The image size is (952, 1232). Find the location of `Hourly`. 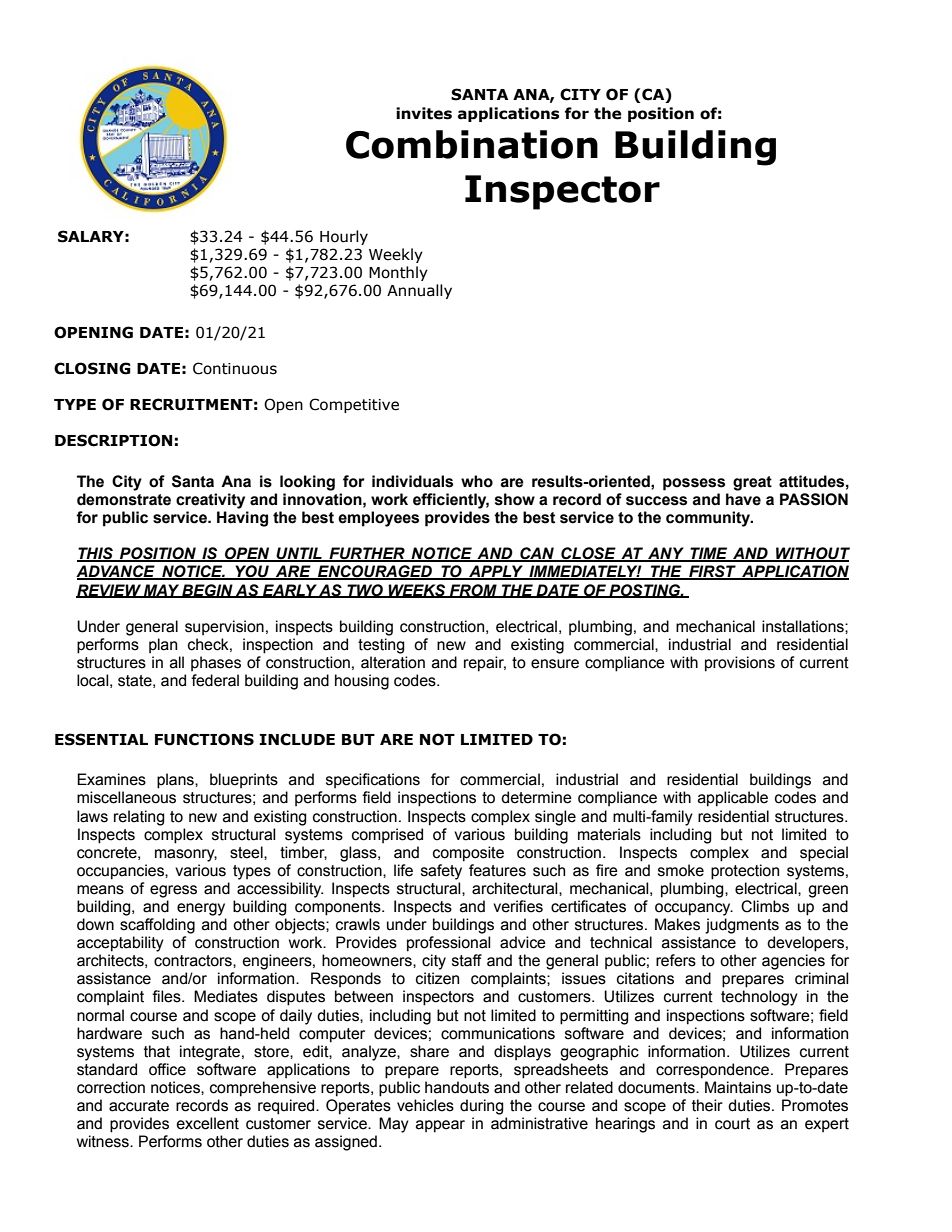

Hourly is located at coordinates (344, 237).
